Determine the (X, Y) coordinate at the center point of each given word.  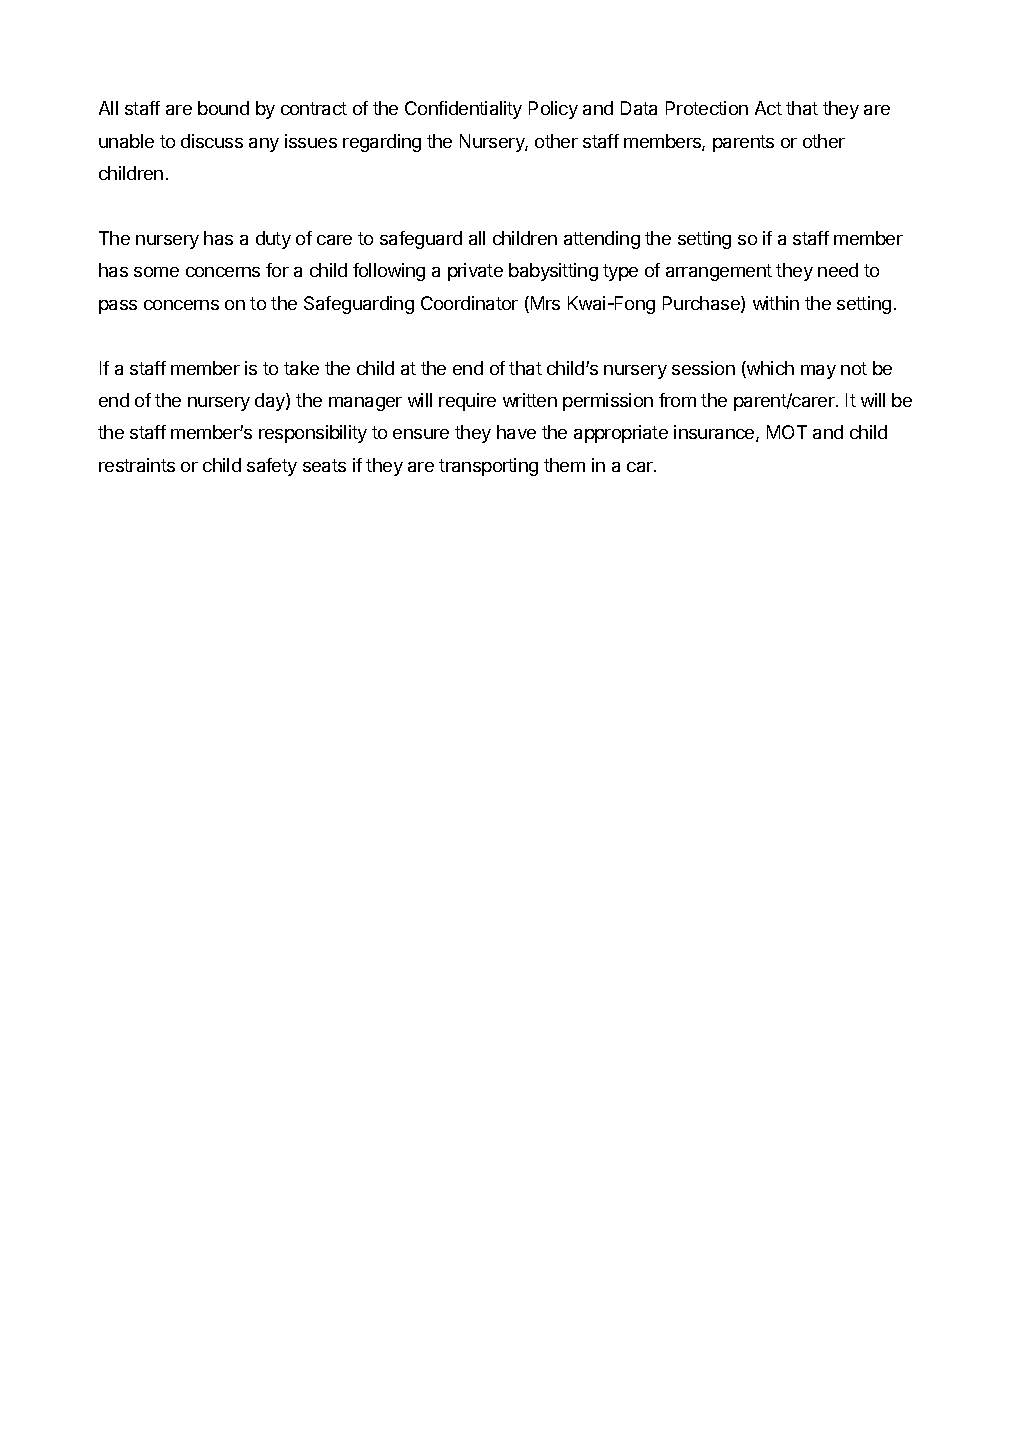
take (301, 368)
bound (223, 108)
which (769, 369)
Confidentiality (463, 110)
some (156, 272)
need (838, 270)
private (475, 272)
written (530, 400)
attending (602, 240)
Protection (707, 108)
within (776, 303)
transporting (488, 467)
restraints (137, 465)
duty (273, 240)
